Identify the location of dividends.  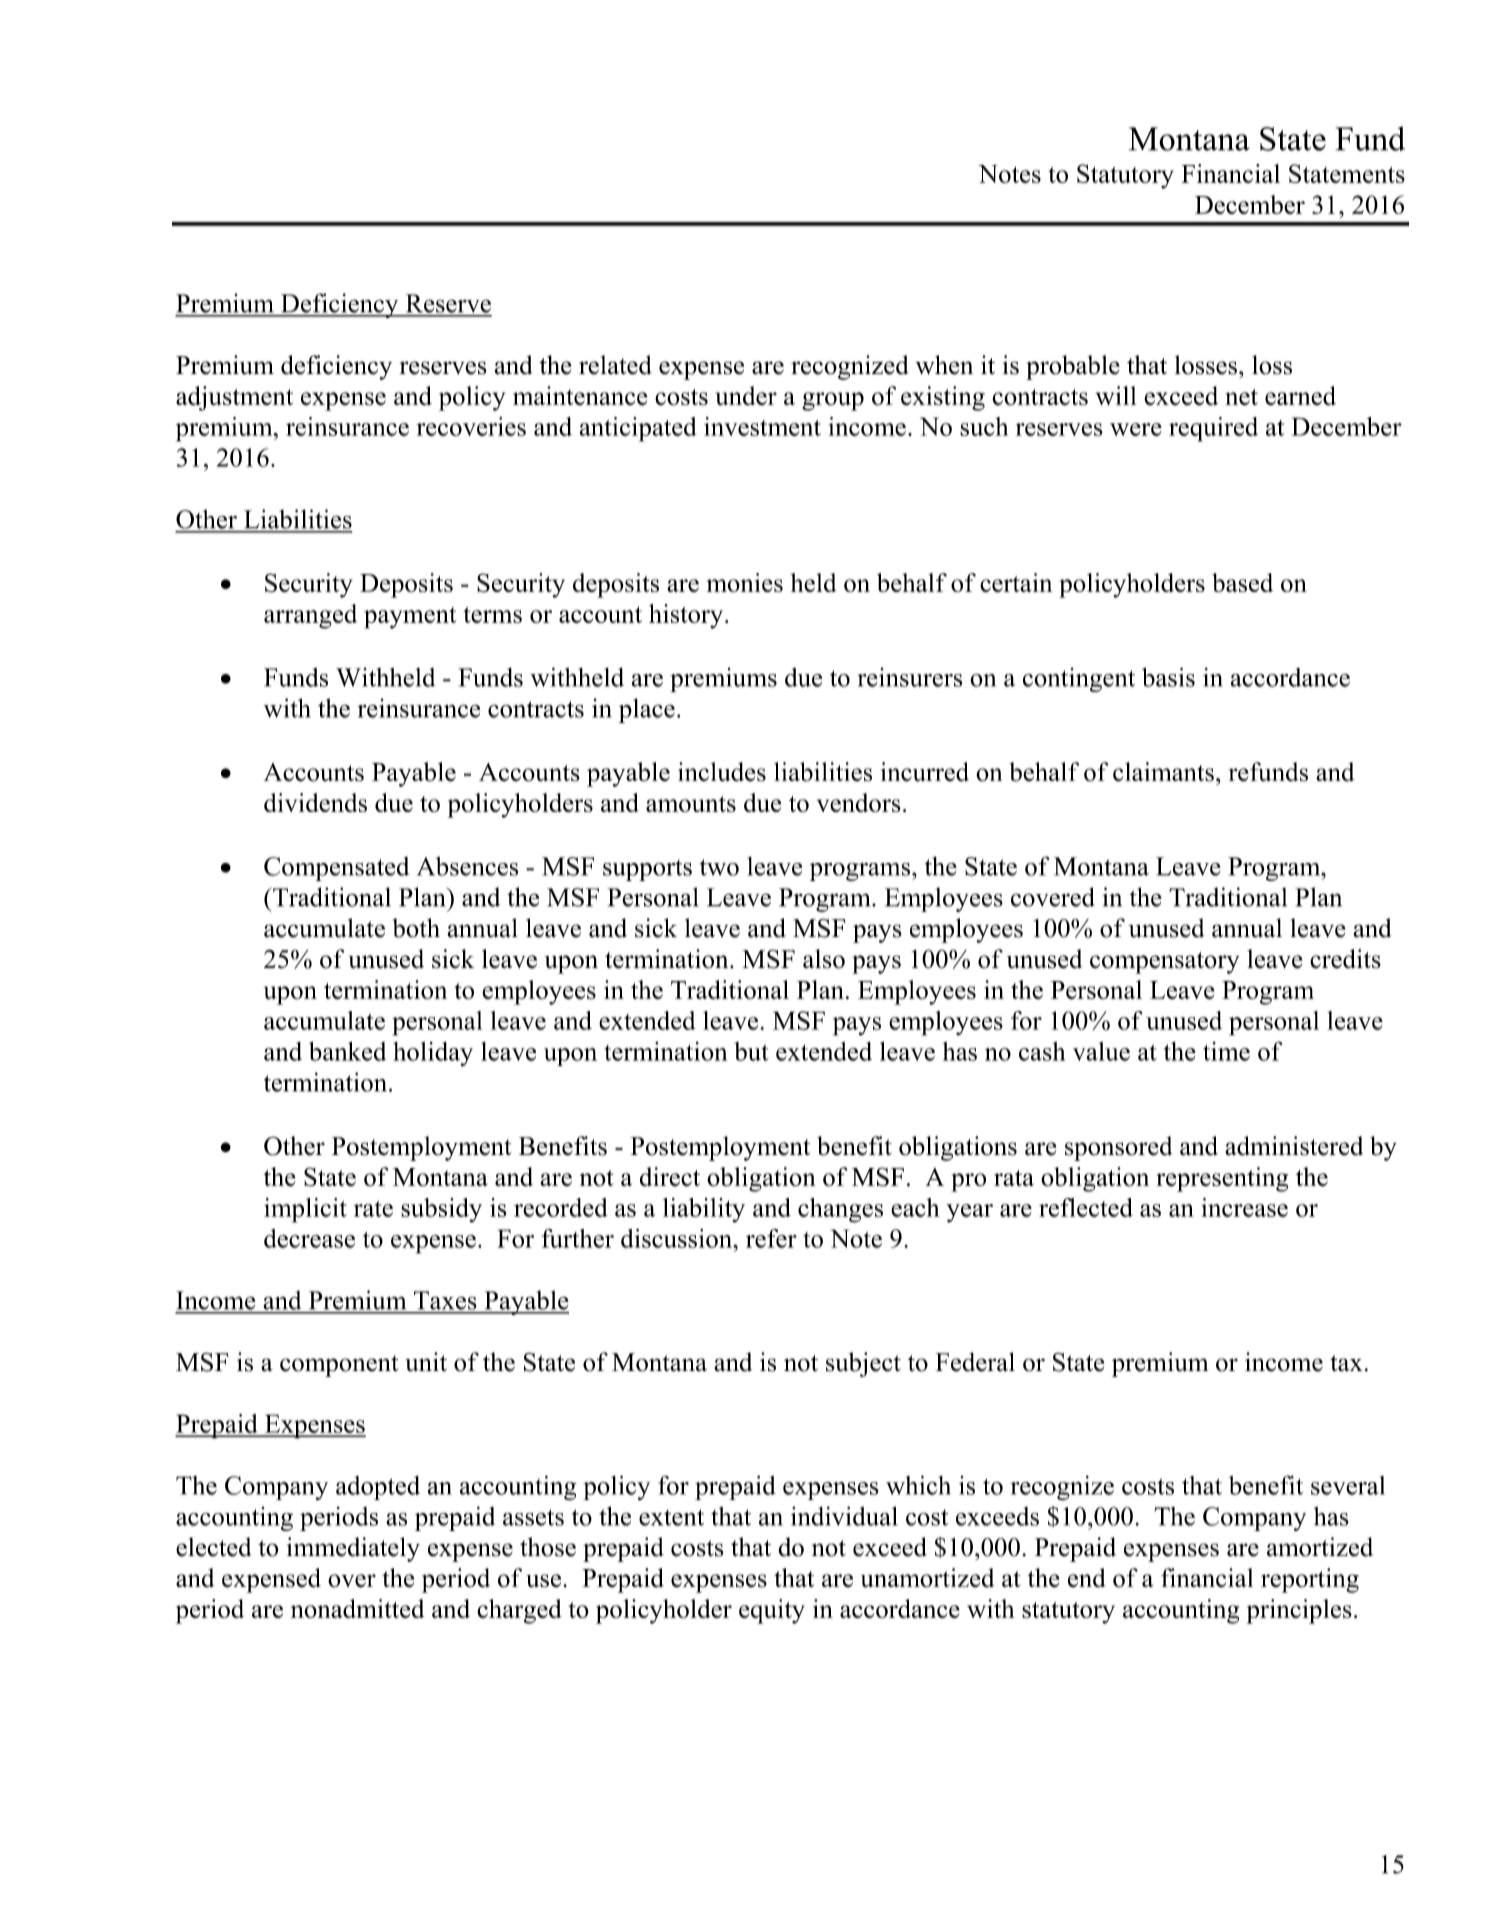
(315, 802).
